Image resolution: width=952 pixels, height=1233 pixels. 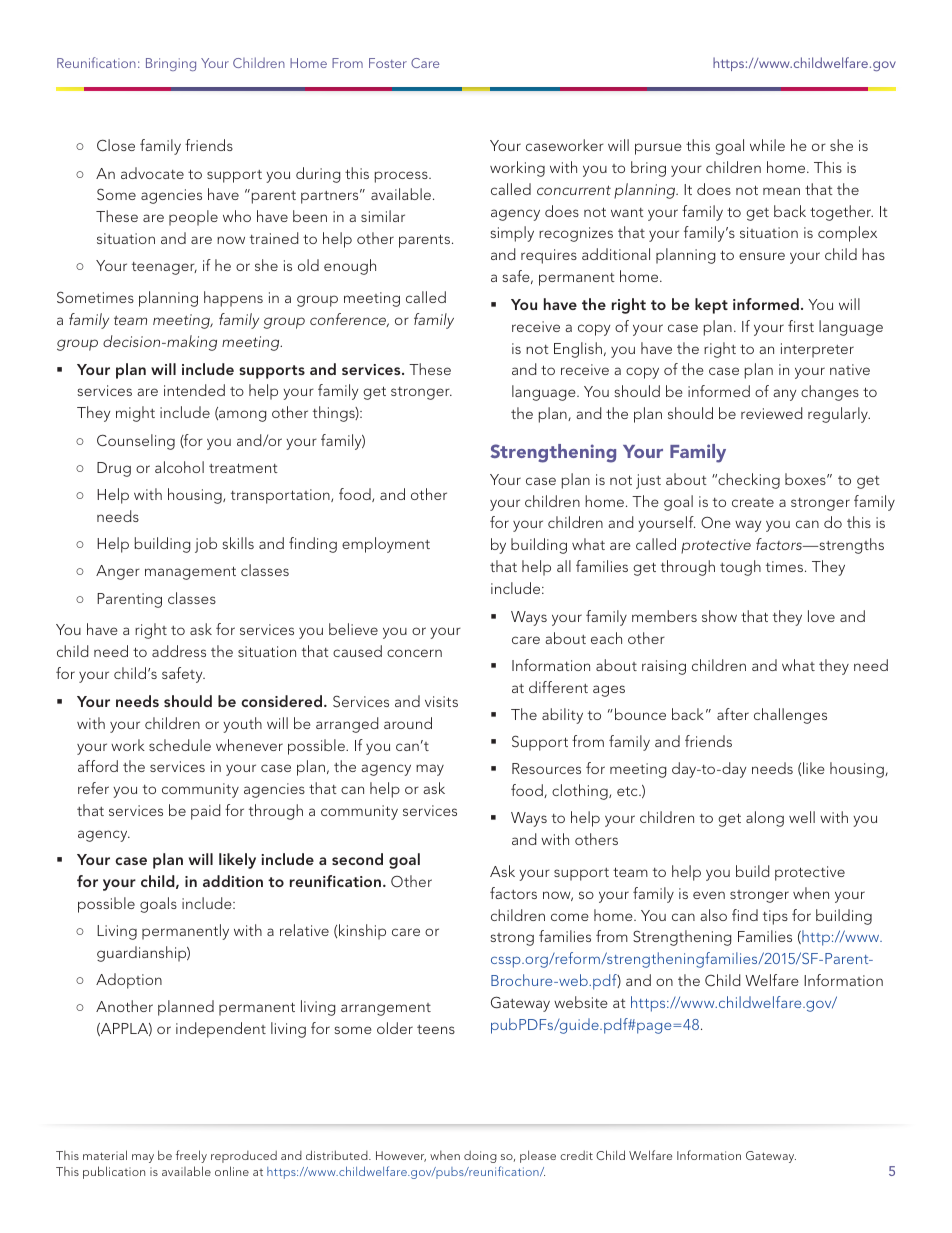 I want to click on freely, so click(x=191, y=1156).
